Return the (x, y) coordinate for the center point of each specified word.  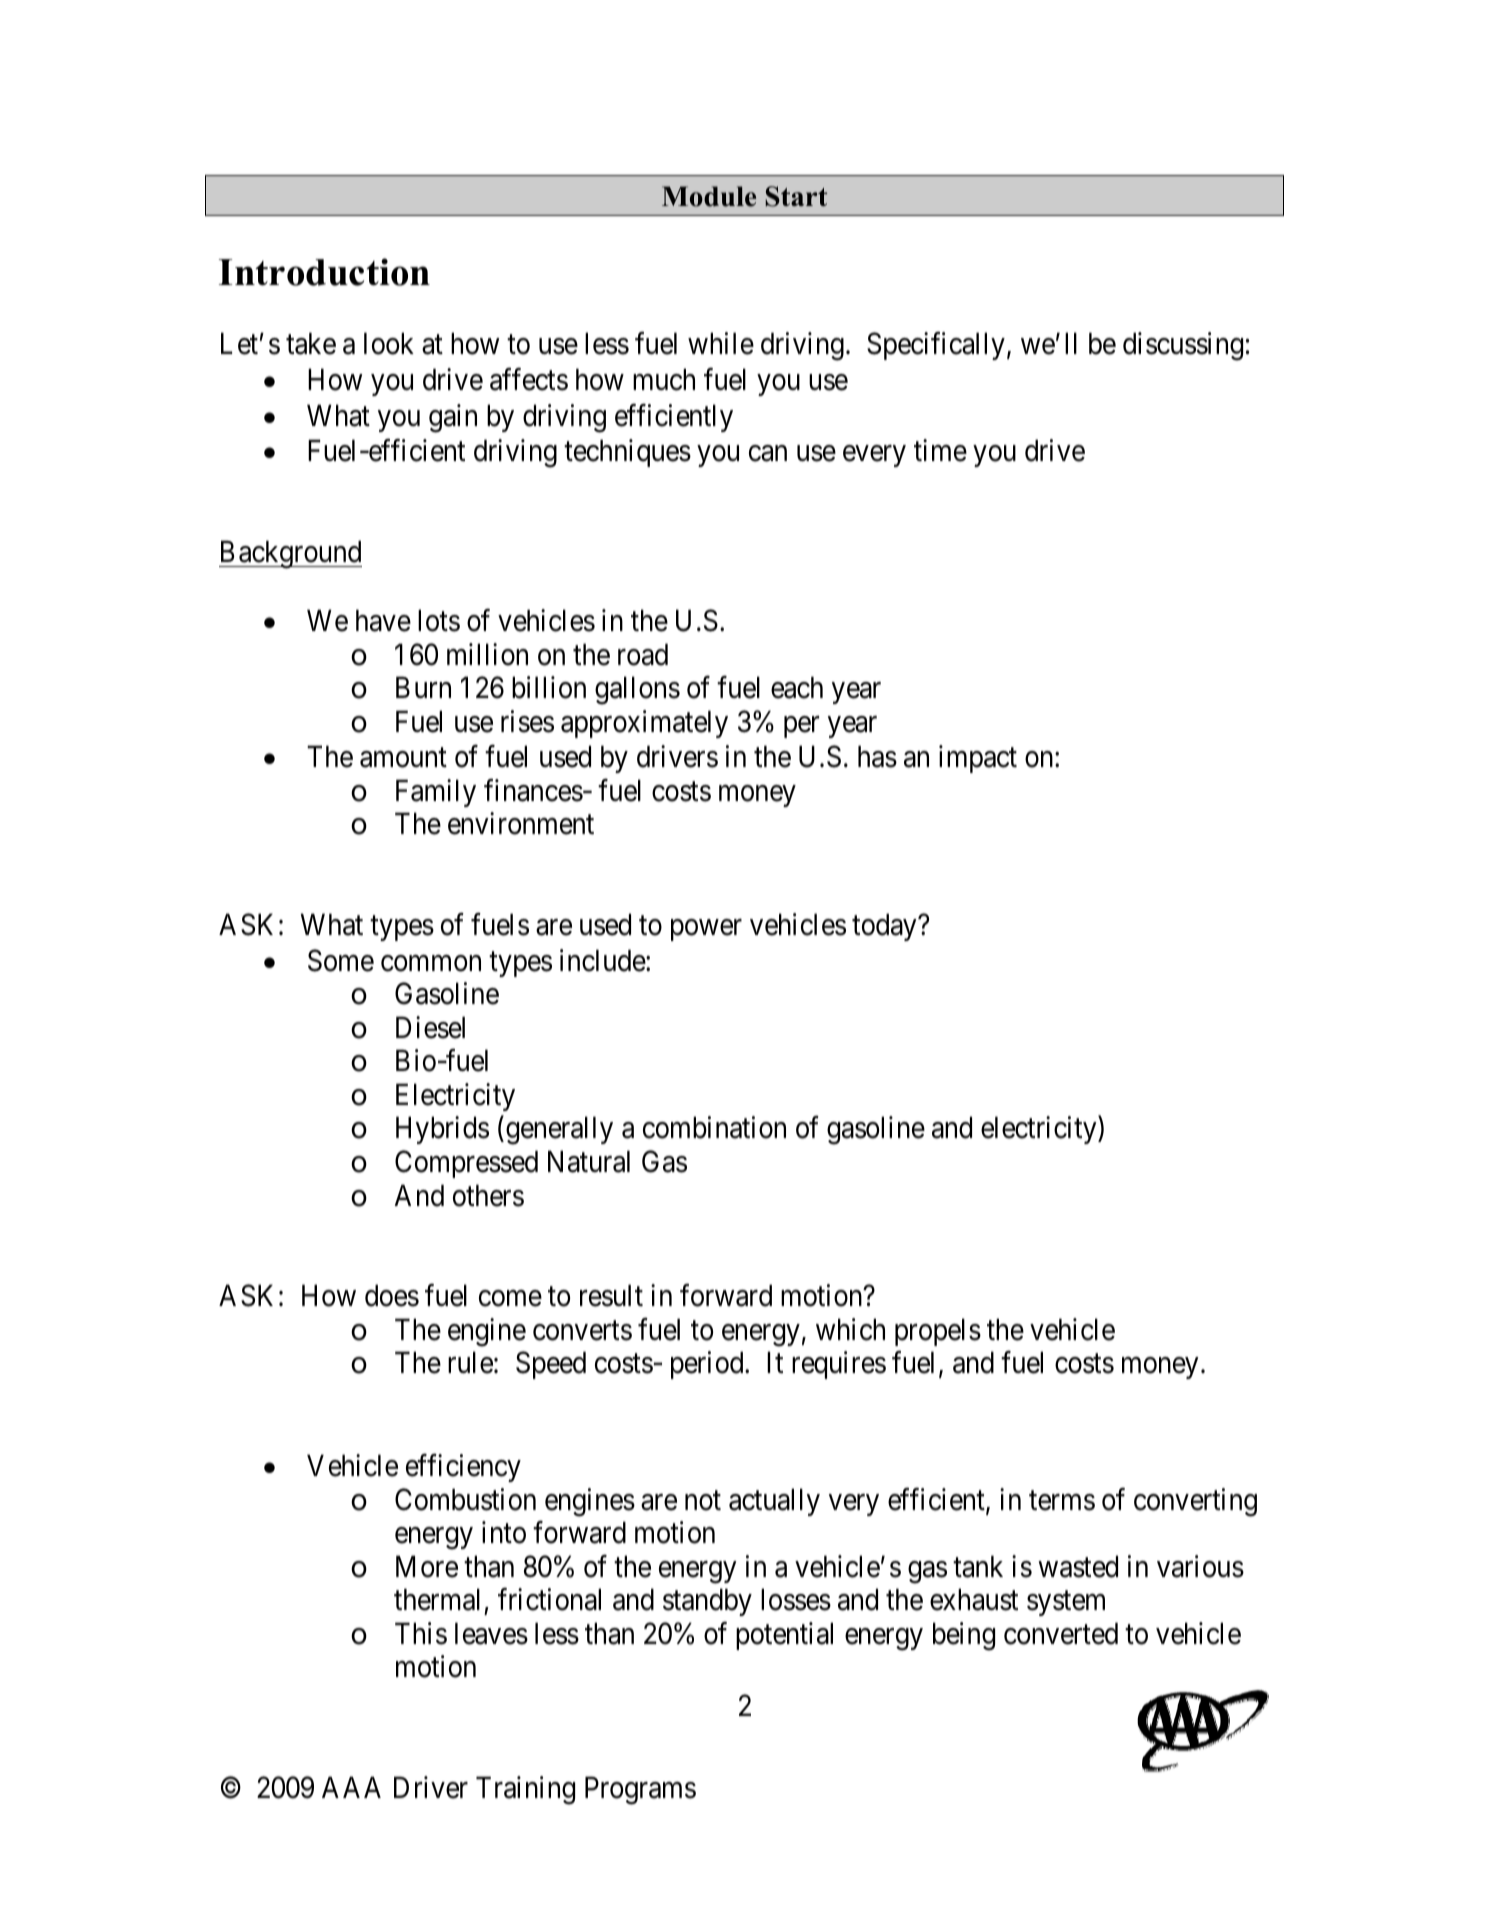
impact (978, 759)
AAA (351, 1787)
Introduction (324, 272)
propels (938, 1332)
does (392, 1295)
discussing (1183, 346)
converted (1061, 1633)
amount (403, 758)
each (797, 687)
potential (784, 1636)
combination (714, 1128)
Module (709, 196)
